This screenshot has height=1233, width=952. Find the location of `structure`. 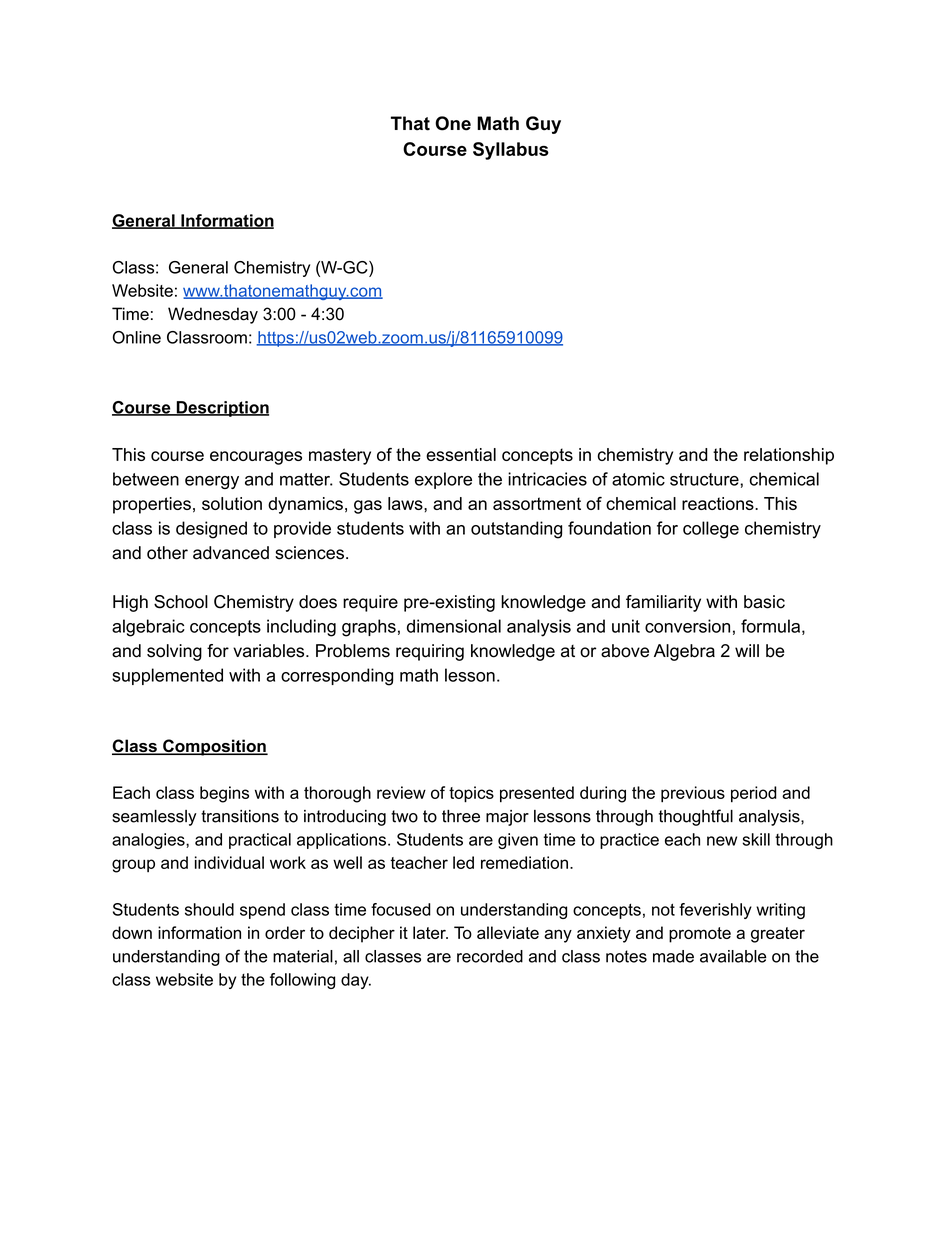

structure is located at coordinates (705, 479).
